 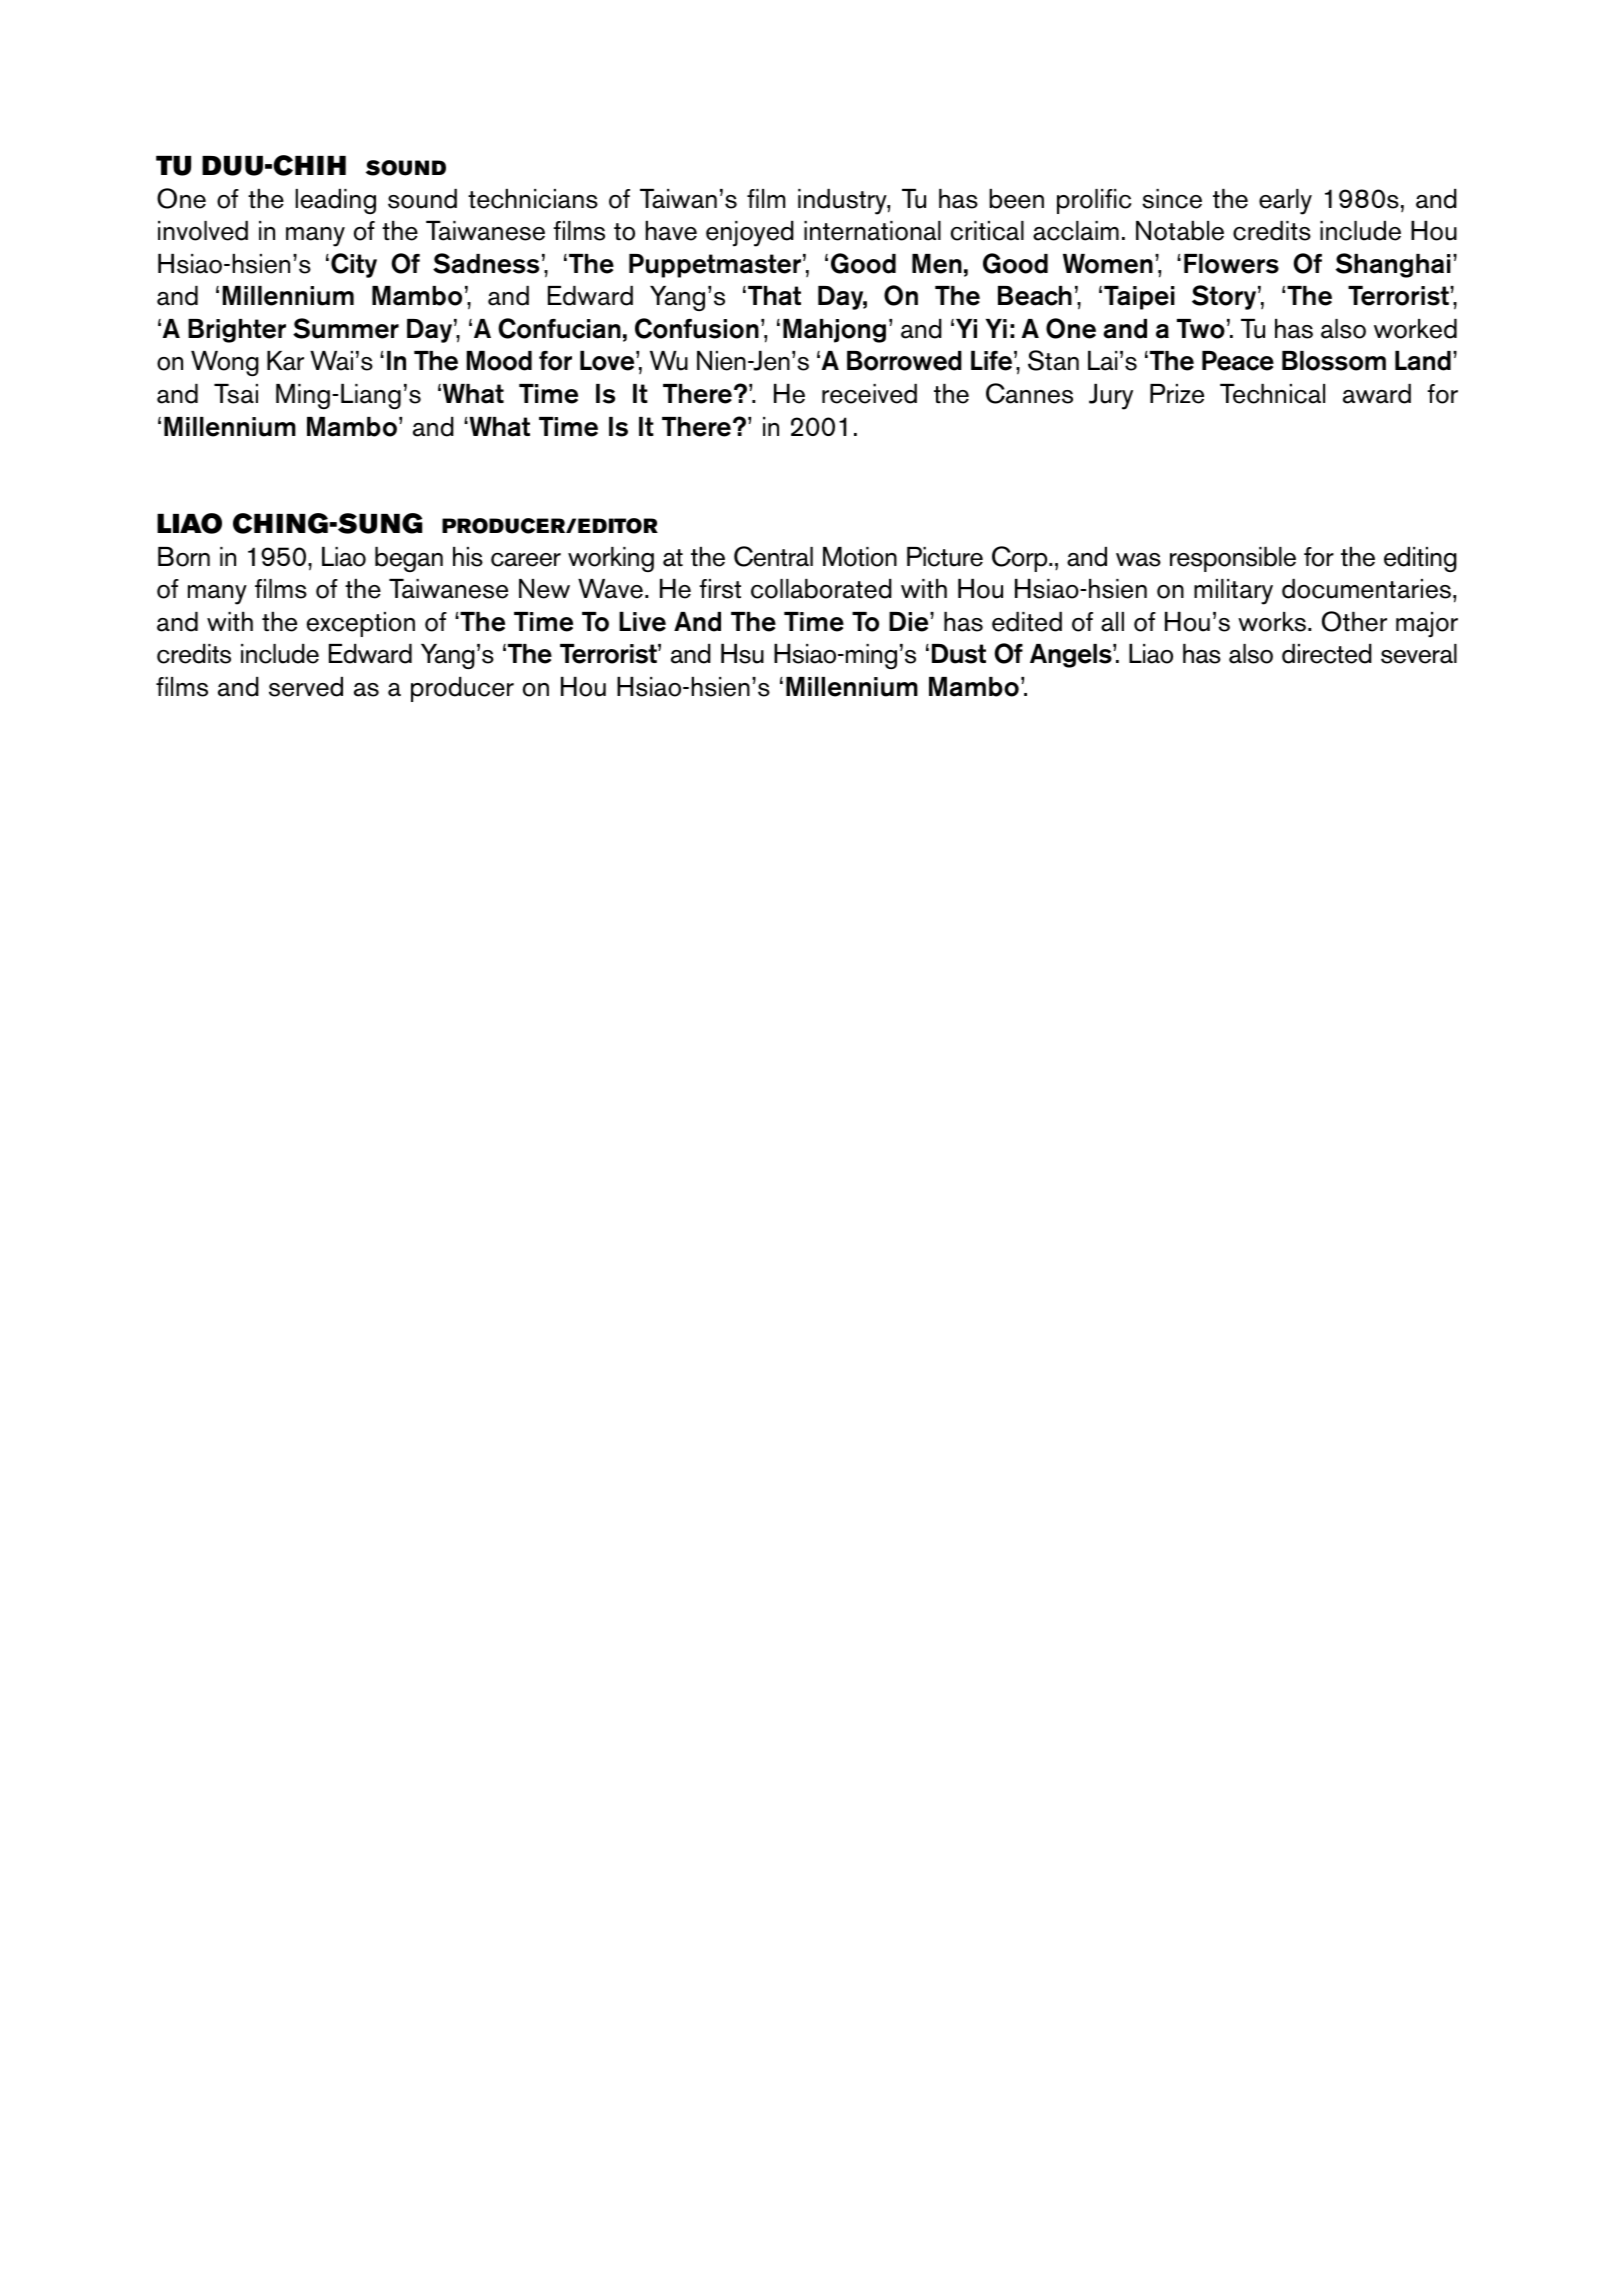 What do you see at coordinates (1233, 559) in the screenshot?
I see `responsible` at bounding box center [1233, 559].
